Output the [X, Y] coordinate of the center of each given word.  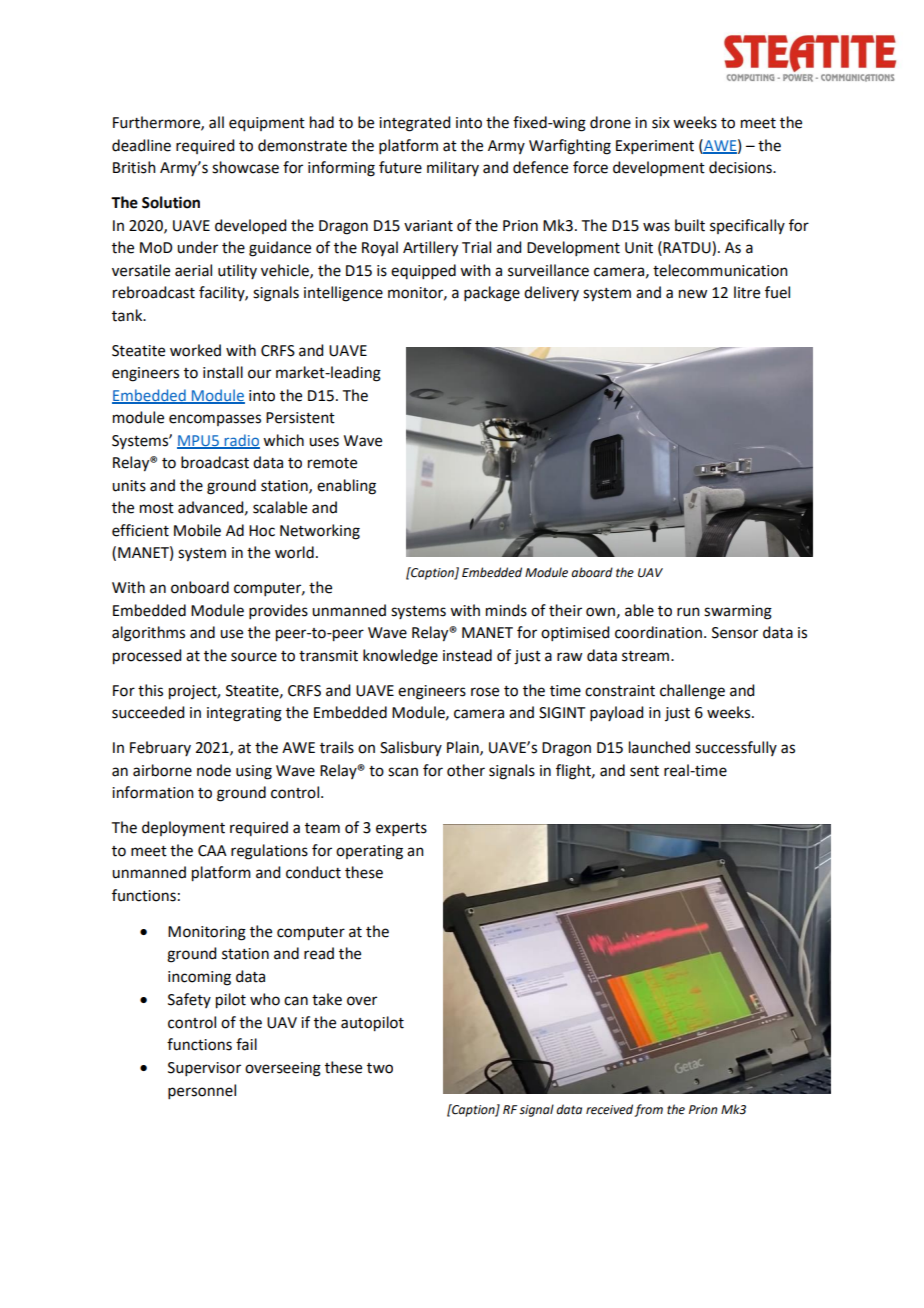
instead [467, 655]
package [492, 294]
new [693, 294]
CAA [212, 851]
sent [644, 771]
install [223, 372]
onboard [200, 587]
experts [401, 829]
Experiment [655, 147]
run [688, 612]
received [609, 1109]
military [453, 168]
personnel [202, 1091]
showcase [245, 167]
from [648, 1110]
